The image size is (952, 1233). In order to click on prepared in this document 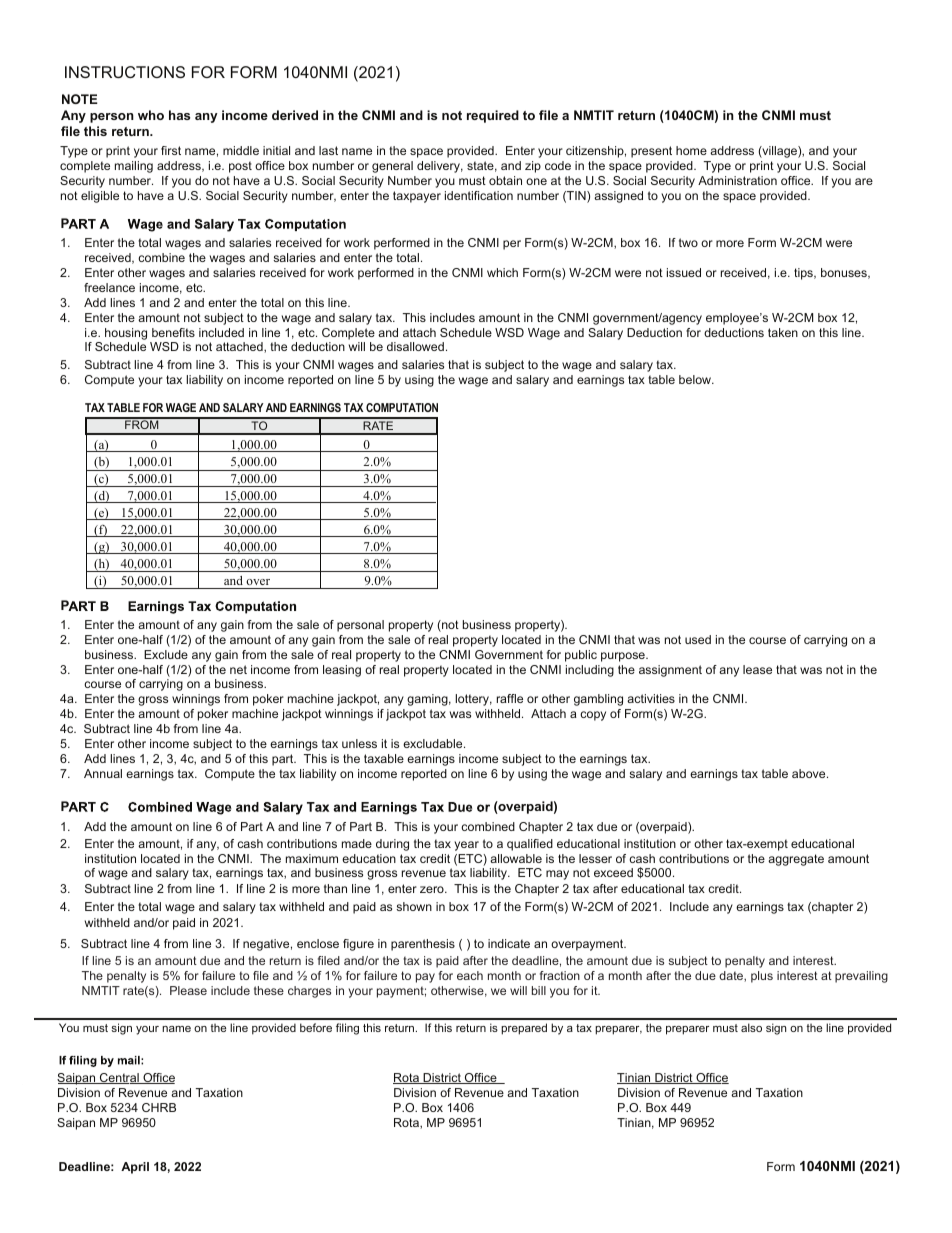, I will do `click(524, 1029)`.
